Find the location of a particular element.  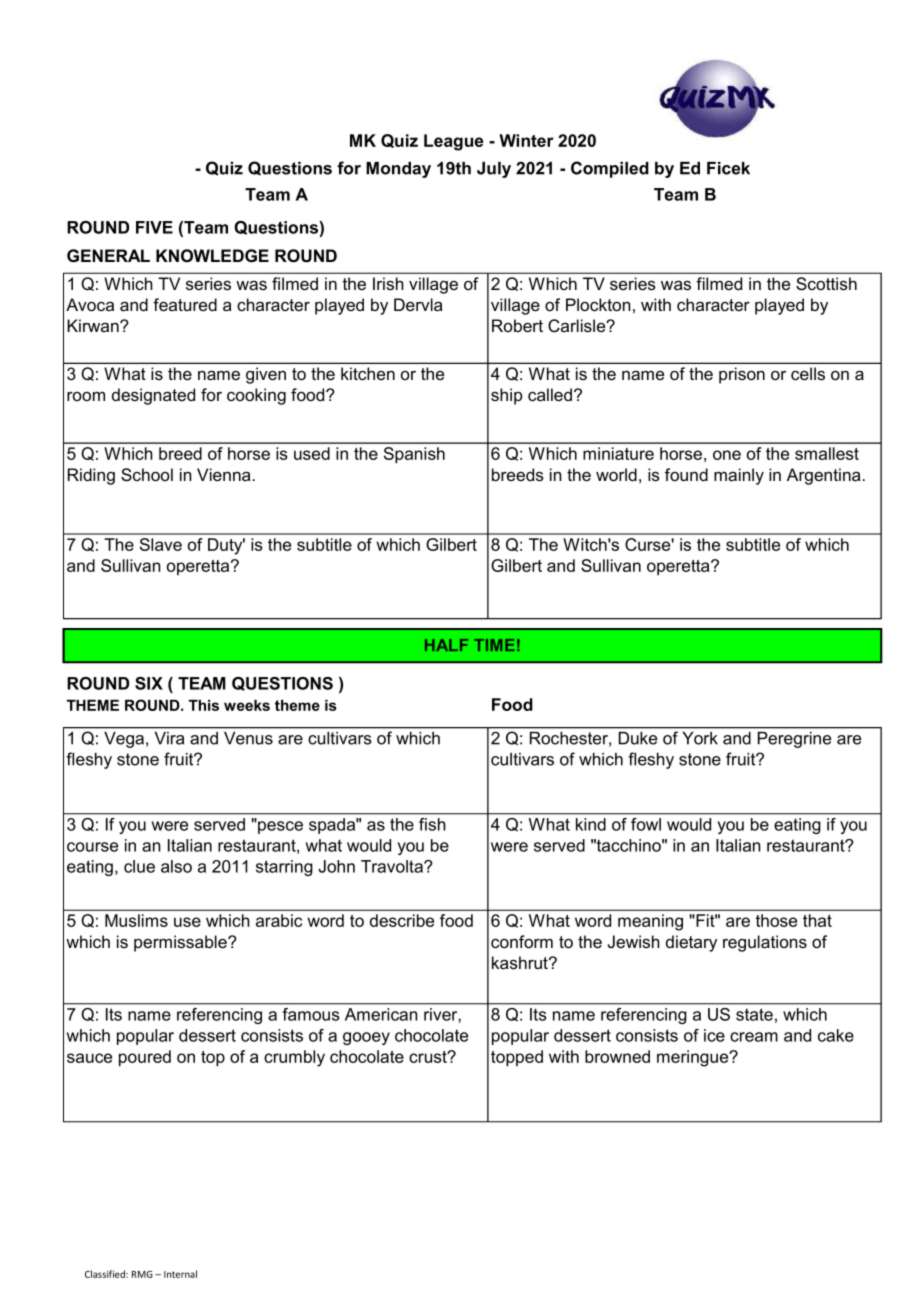

topped is located at coordinates (517, 1058).
